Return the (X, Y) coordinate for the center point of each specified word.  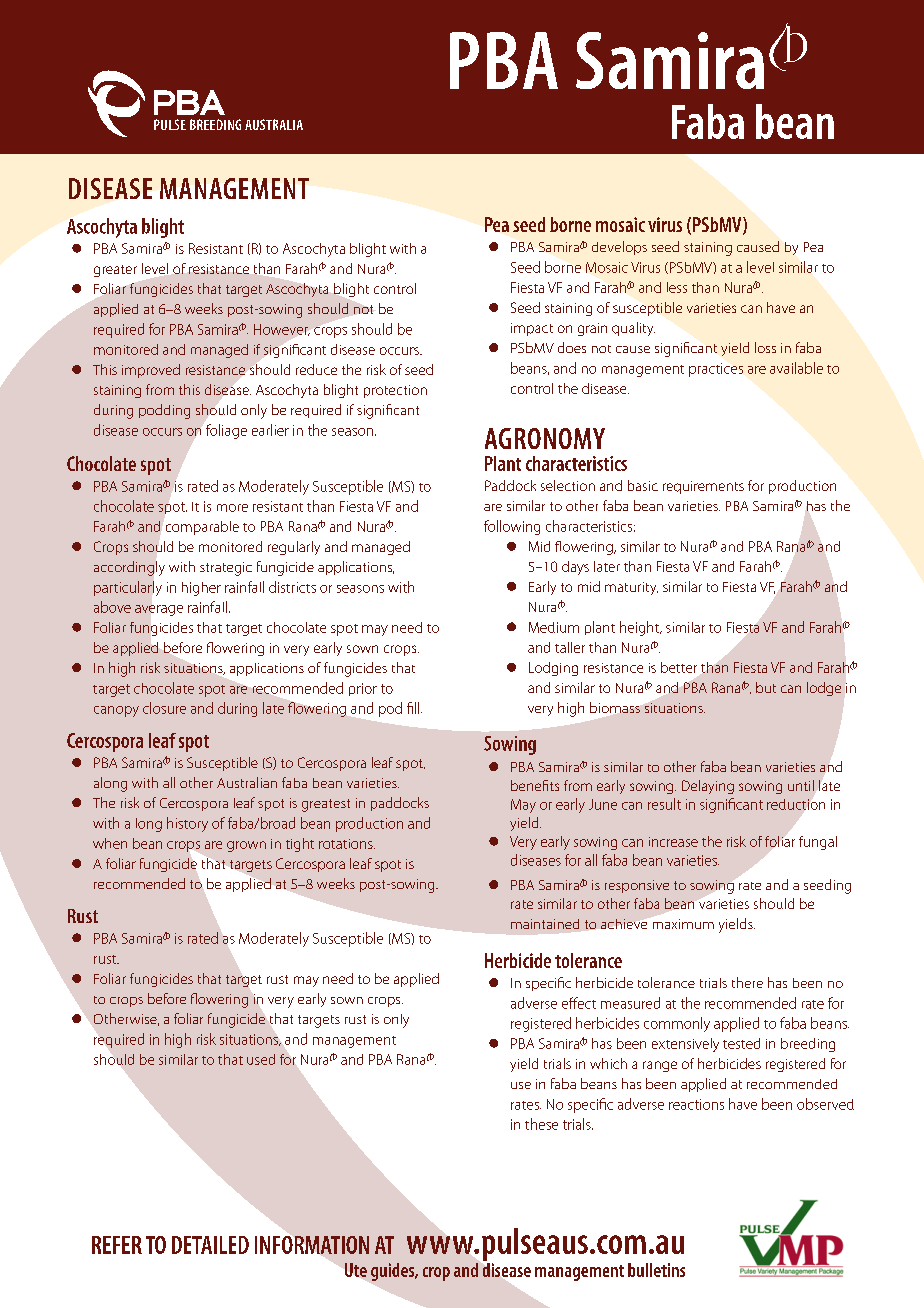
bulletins (656, 1270)
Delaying (708, 787)
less (677, 287)
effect (579, 1003)
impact (532, 329)
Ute (356, 1270)
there (747, 982)
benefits (535, 785)
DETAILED (210, 1245)
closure (164, 708)
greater (115, 271)
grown (246, 846)
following (512, 527)
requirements (703, 487)
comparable (202, 528)
